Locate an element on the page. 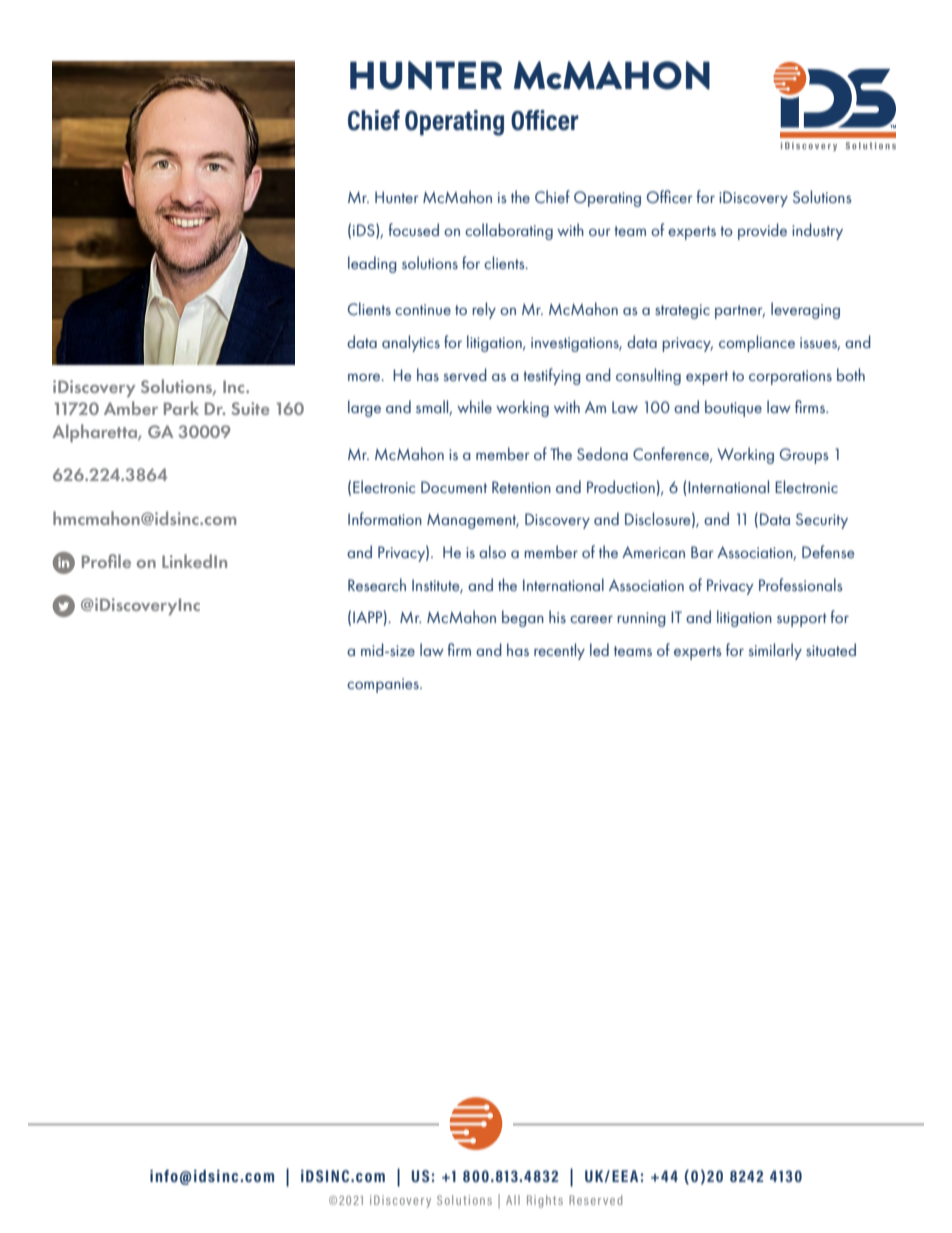 The image size is (952, 1233). leading is located at coordinates (372, 264).
